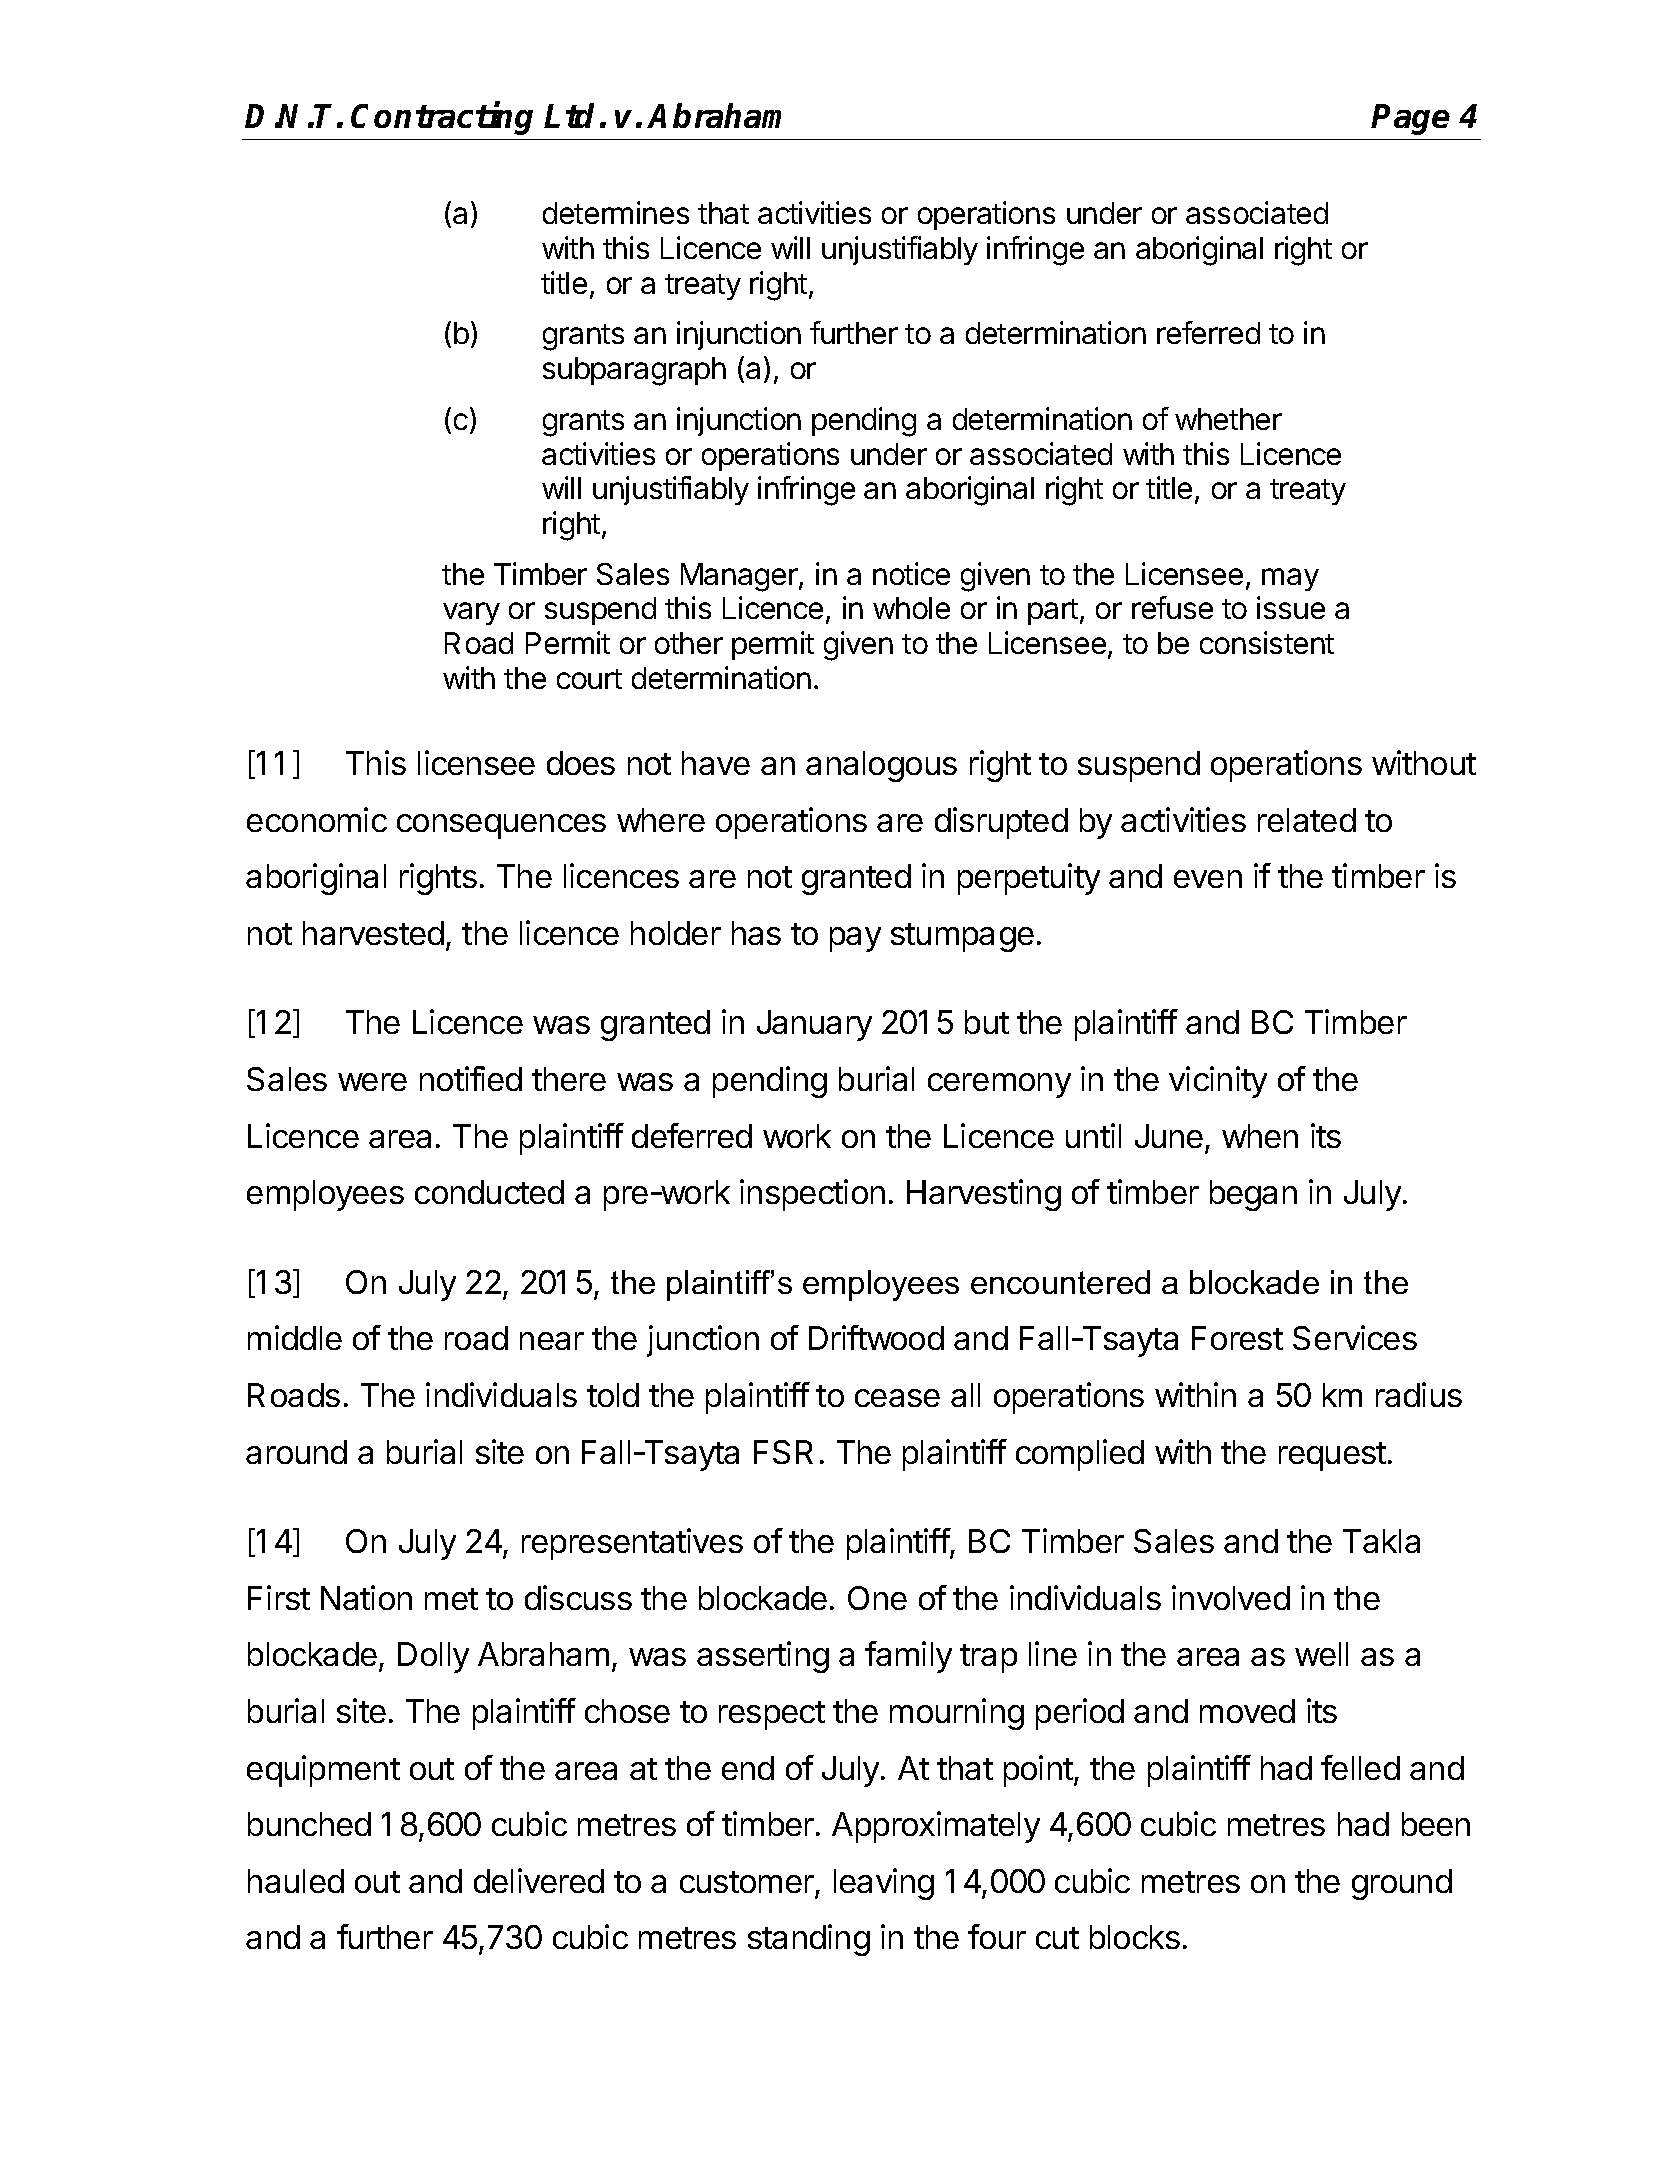 The image size is (1674, 2166). What do you see at coordinates (489, 1192) in the image?
I see `conducted` at bounding box center [489, 1192].
